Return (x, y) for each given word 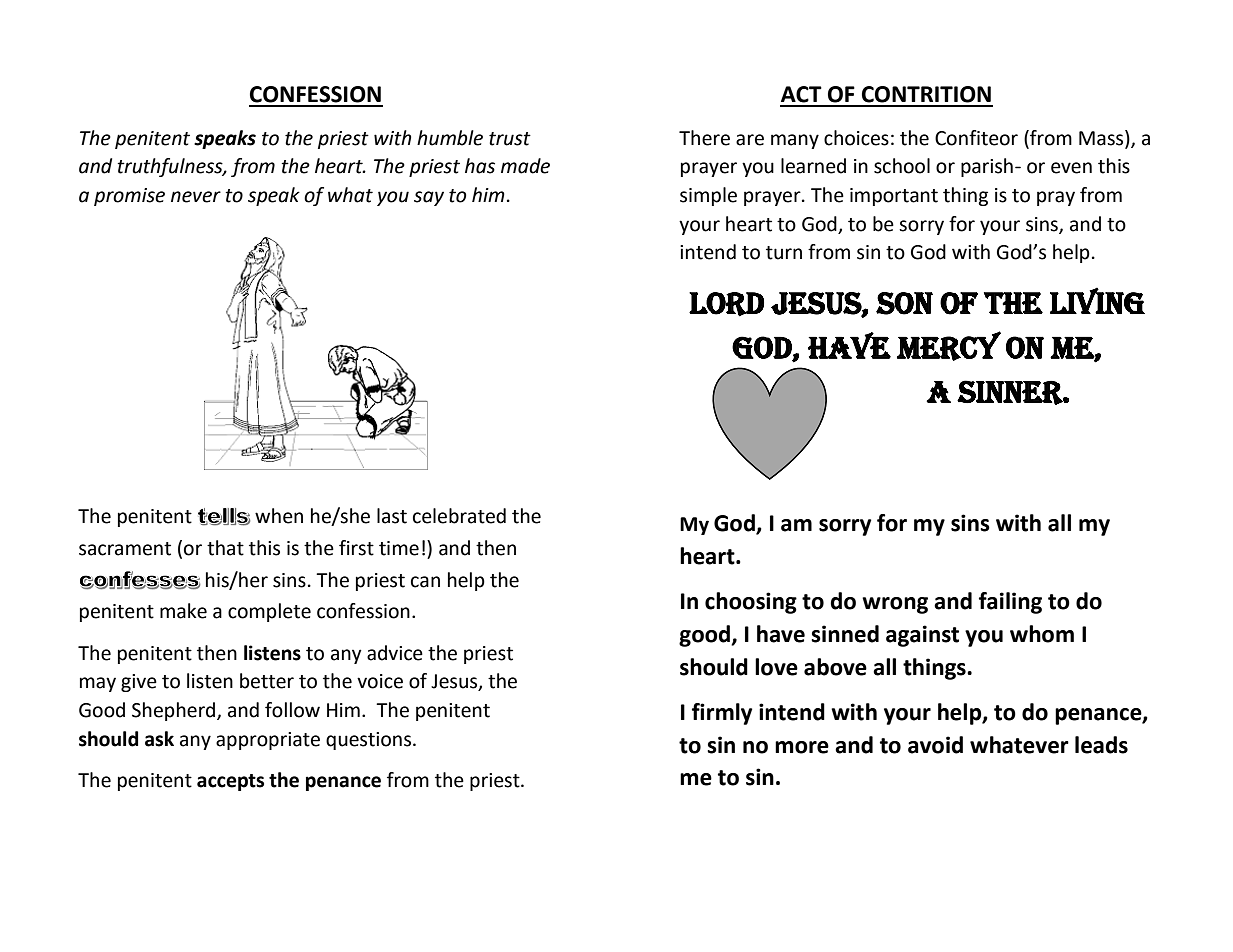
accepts (230, 782)
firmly (722, 714)
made (525, 166)
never (196, 197)
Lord (726, 304)
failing (1010, 603)
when (279, 516)
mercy (949, 346)
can (425, 582)
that (225, 548)
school (902, 166)
